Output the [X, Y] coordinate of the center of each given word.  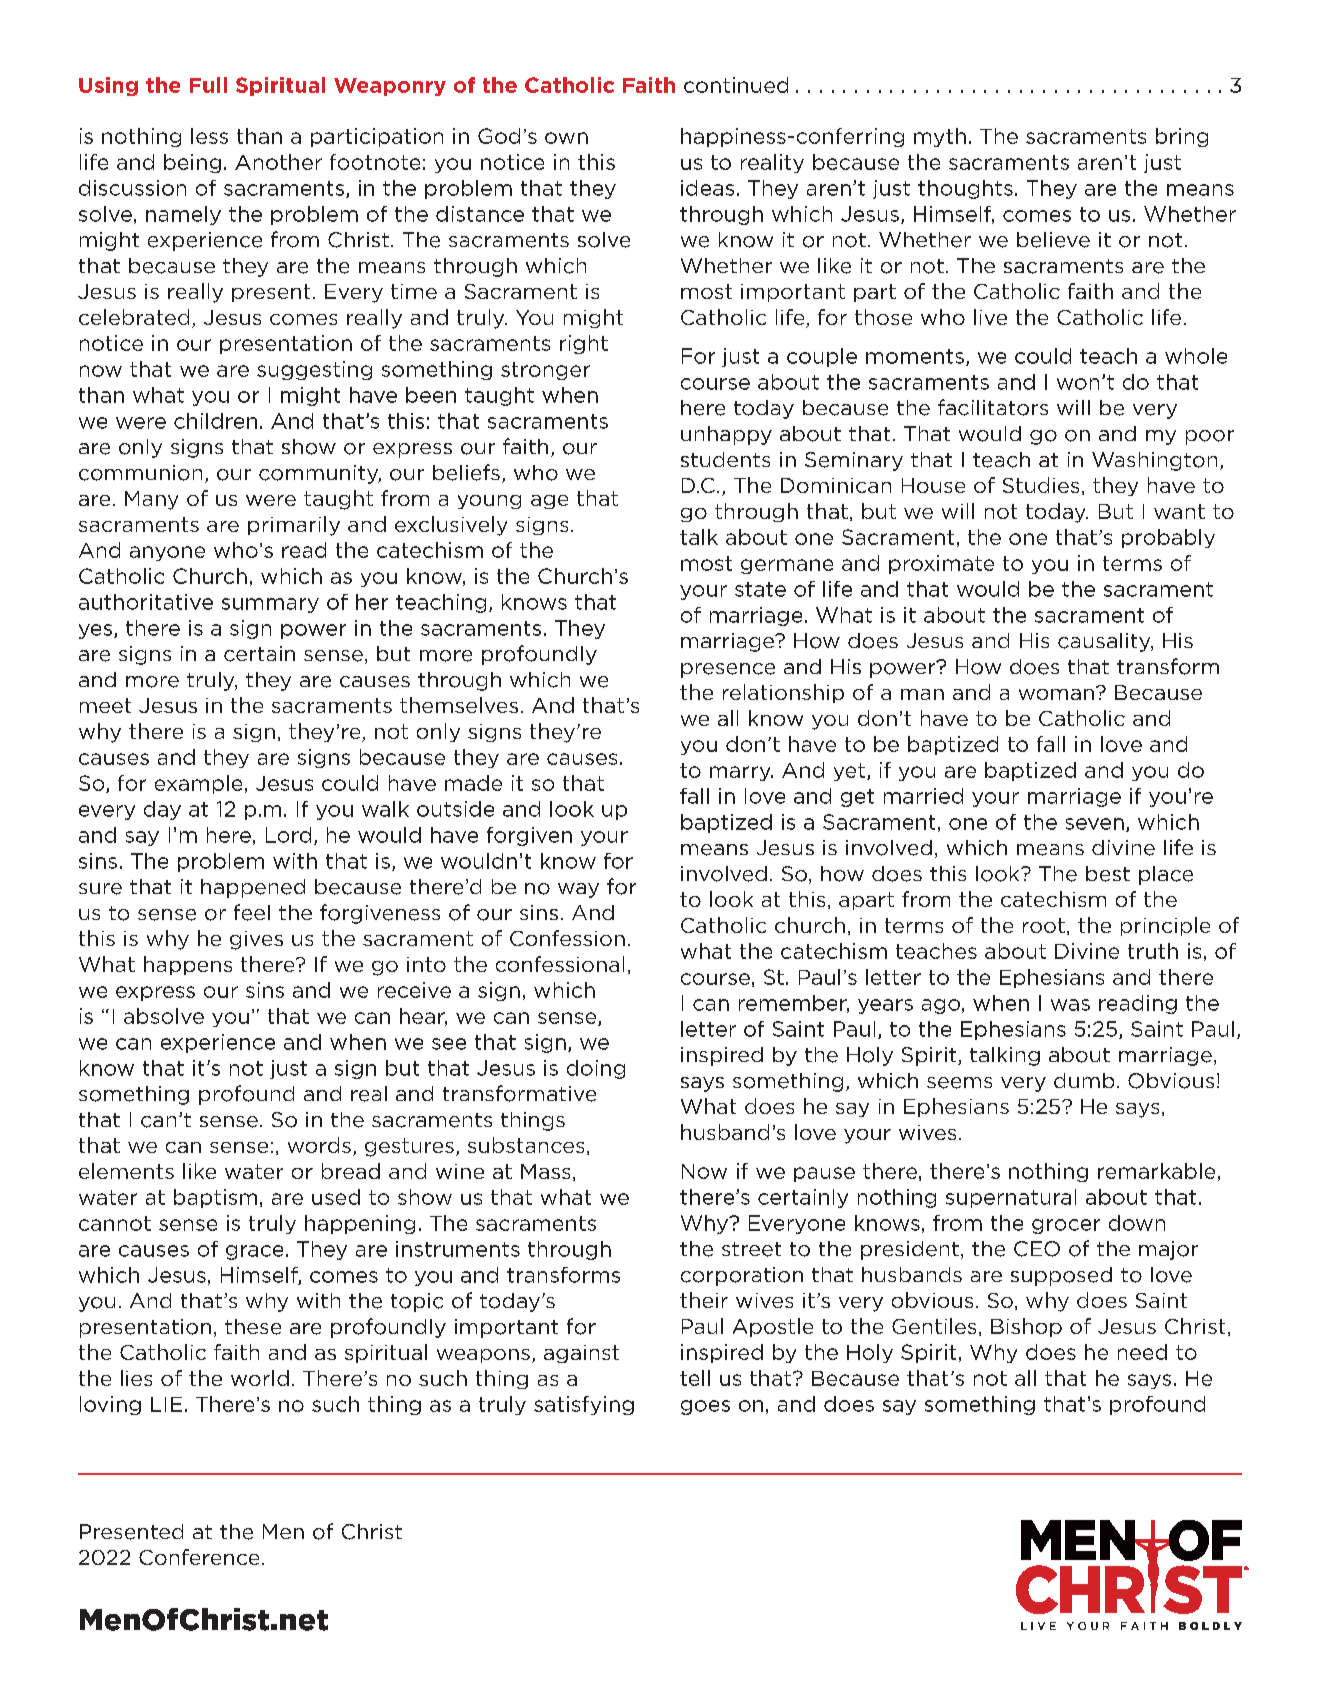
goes [705, 1407]
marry [741, 773]
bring [1182, 137]
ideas [707, 188]
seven [1095, 824]
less [209, 136]
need [1142, 1352]
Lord [288, 835]
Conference [199, 1557]
